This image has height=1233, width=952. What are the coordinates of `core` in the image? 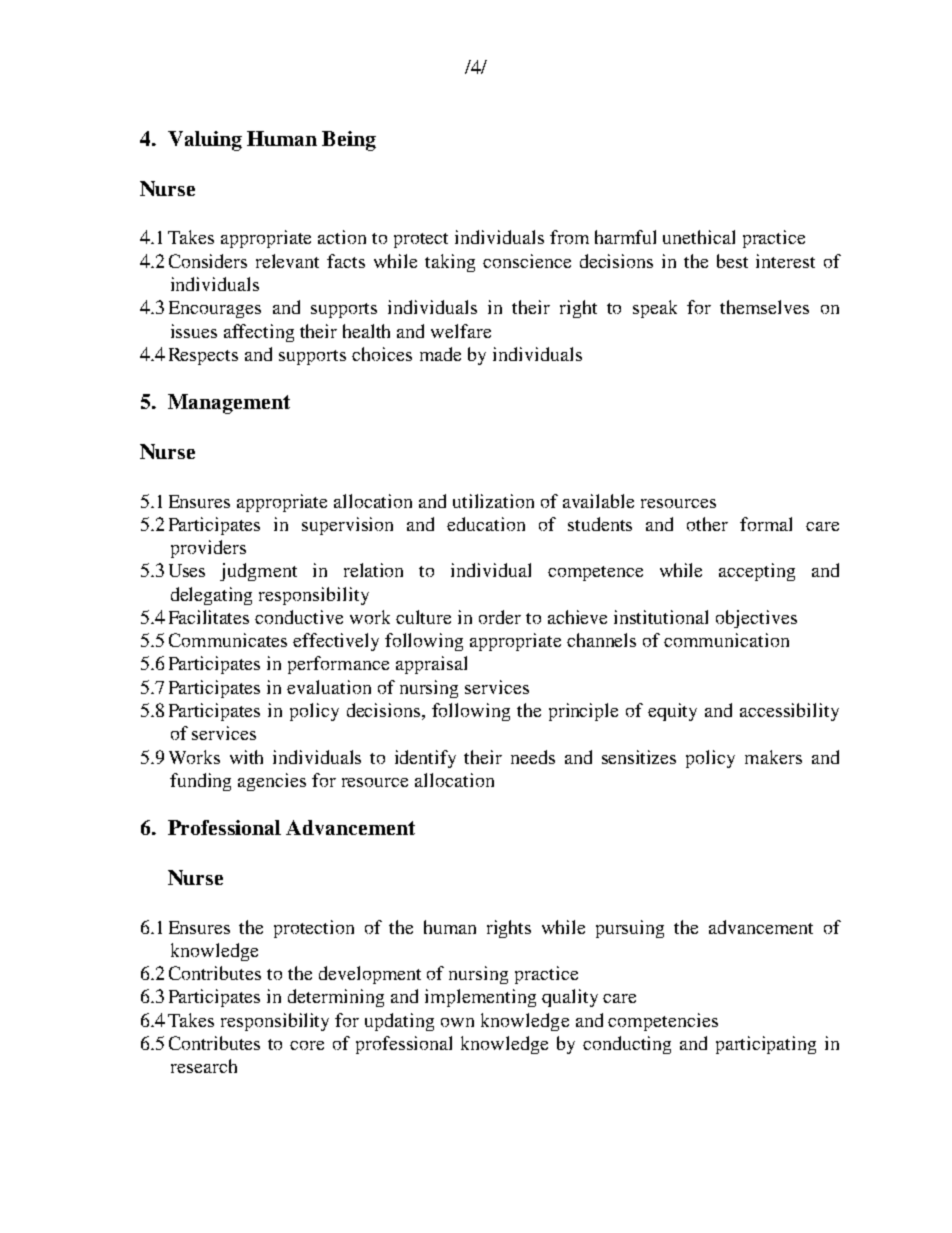 It's located at (307, 1045).
